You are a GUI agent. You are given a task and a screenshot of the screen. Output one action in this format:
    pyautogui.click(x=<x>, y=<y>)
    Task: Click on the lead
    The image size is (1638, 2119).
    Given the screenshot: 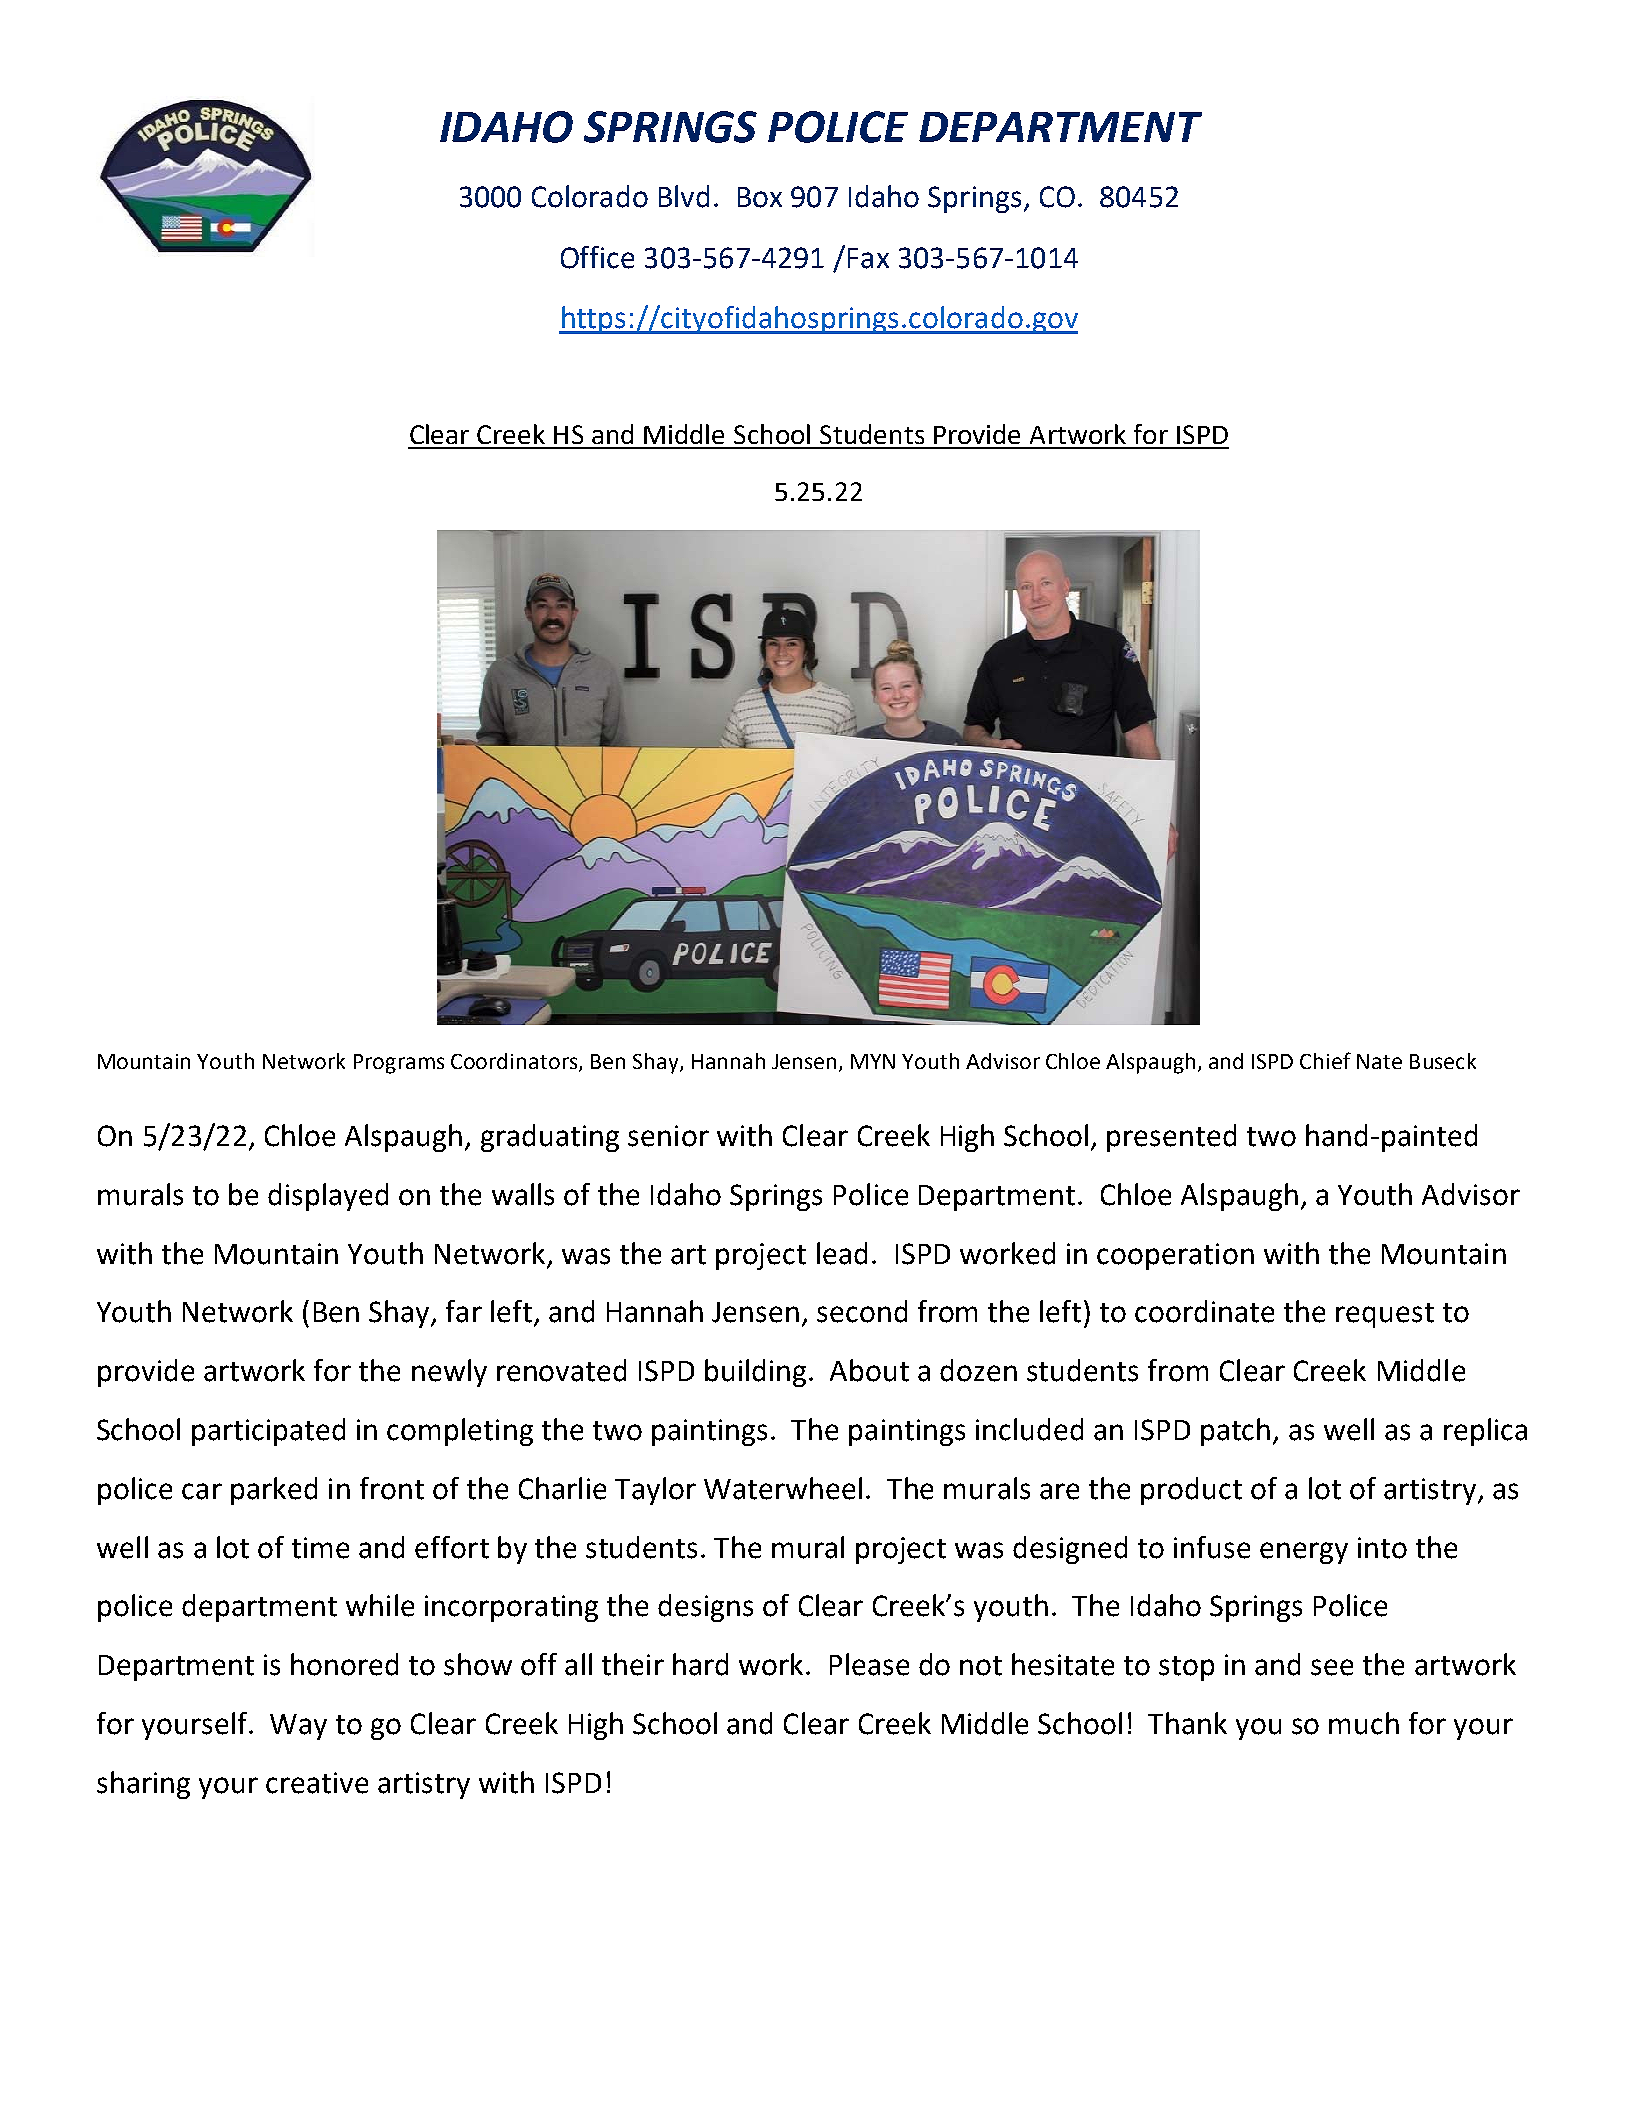 What is the action you would take?
    pyautogui.click(x=842, y=1253)
